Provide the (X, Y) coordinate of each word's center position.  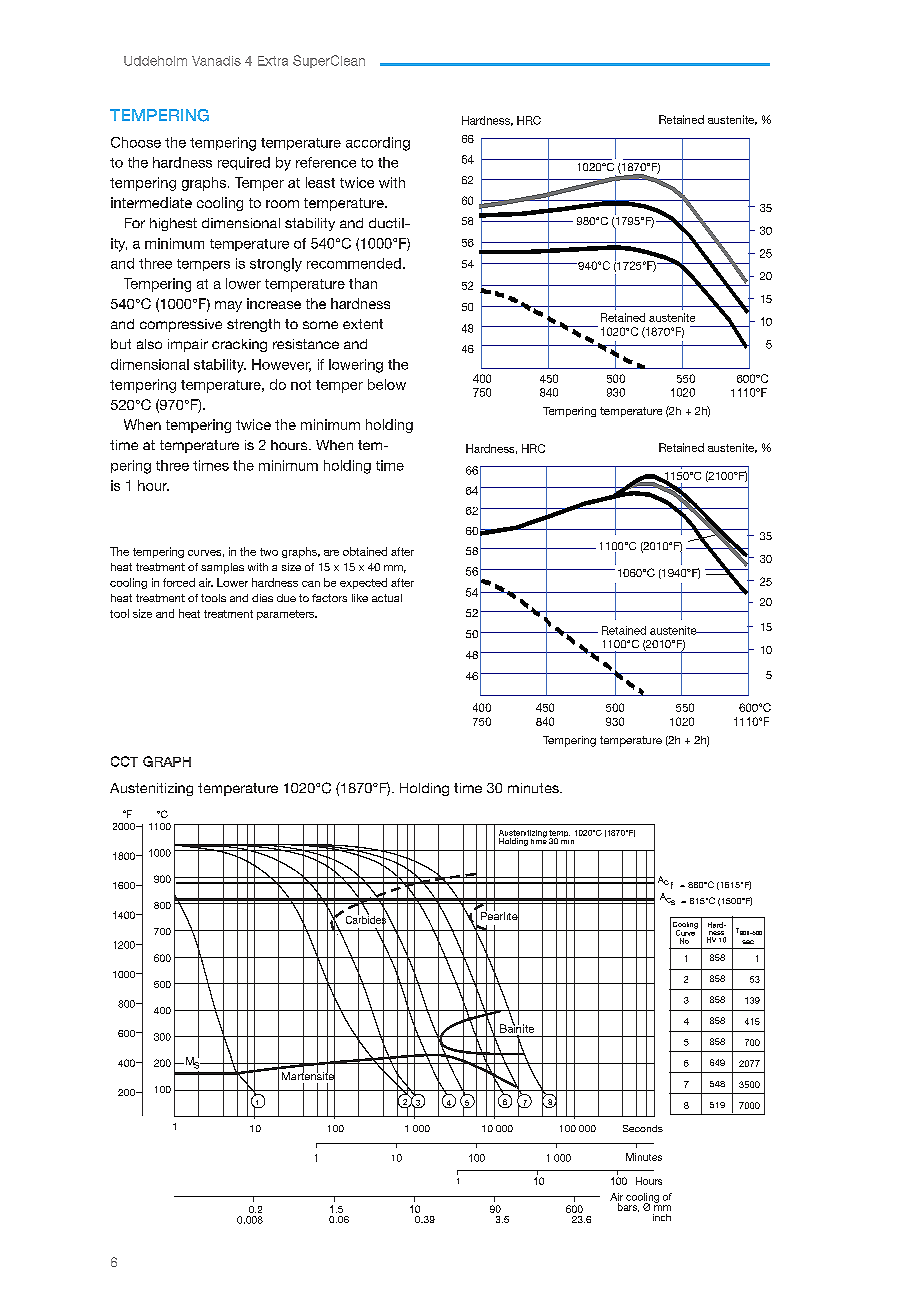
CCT (124, 761)
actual (387, 598)
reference (326, 162)
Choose (136, 142)
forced (179, 582)
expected (363, 583)
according (378, 144)
